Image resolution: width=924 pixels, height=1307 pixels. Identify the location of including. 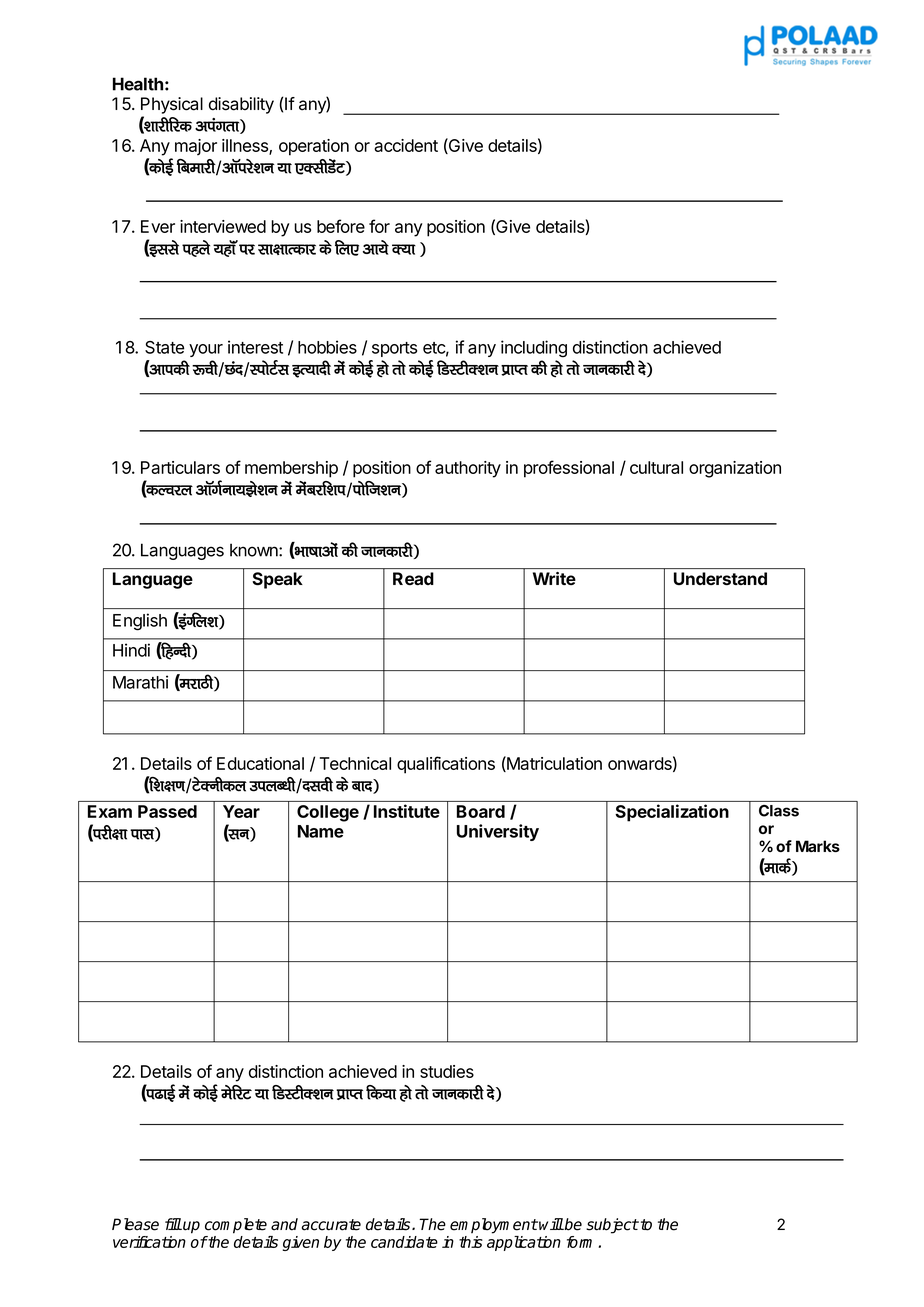
(534, 349).
